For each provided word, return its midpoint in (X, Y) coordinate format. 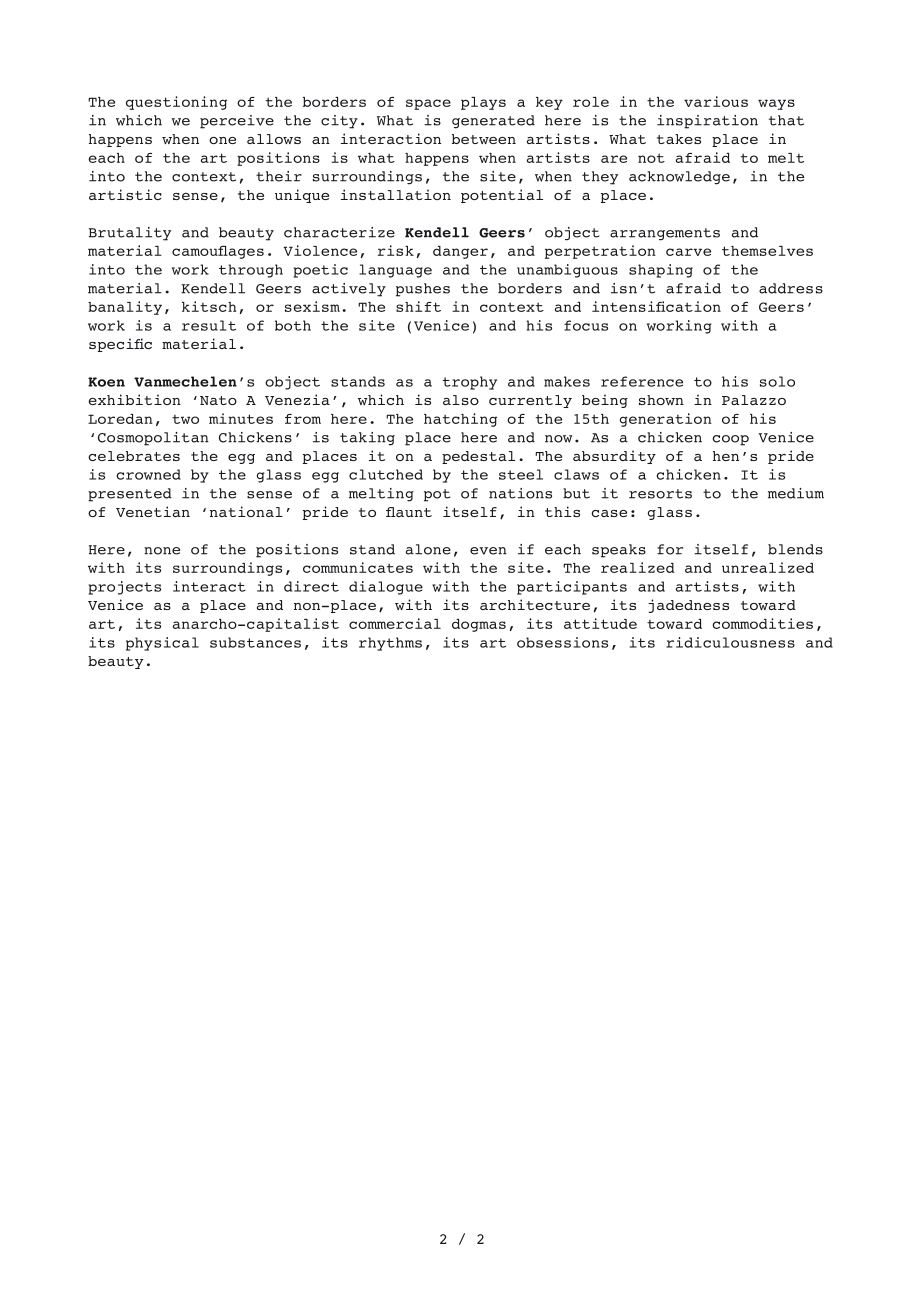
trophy (469, 383)
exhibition (134, 399)
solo (777, 381)
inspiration (707, 122)
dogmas (479, 625)
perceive (237, 122)
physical (162, 644)
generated (493, 122)
